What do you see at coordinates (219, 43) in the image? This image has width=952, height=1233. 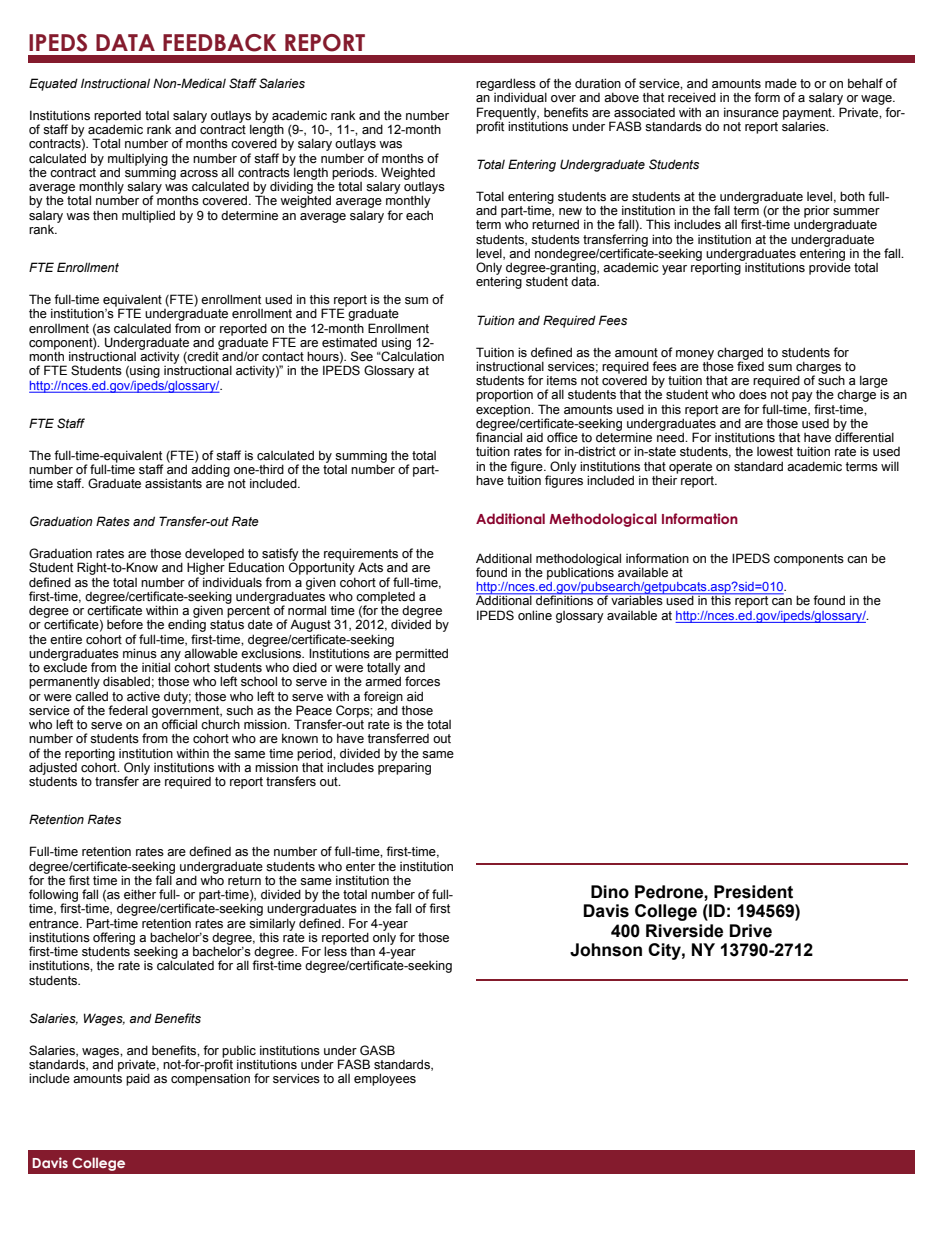 I see `FEEDBACK` at bounding box center [219, 43].
